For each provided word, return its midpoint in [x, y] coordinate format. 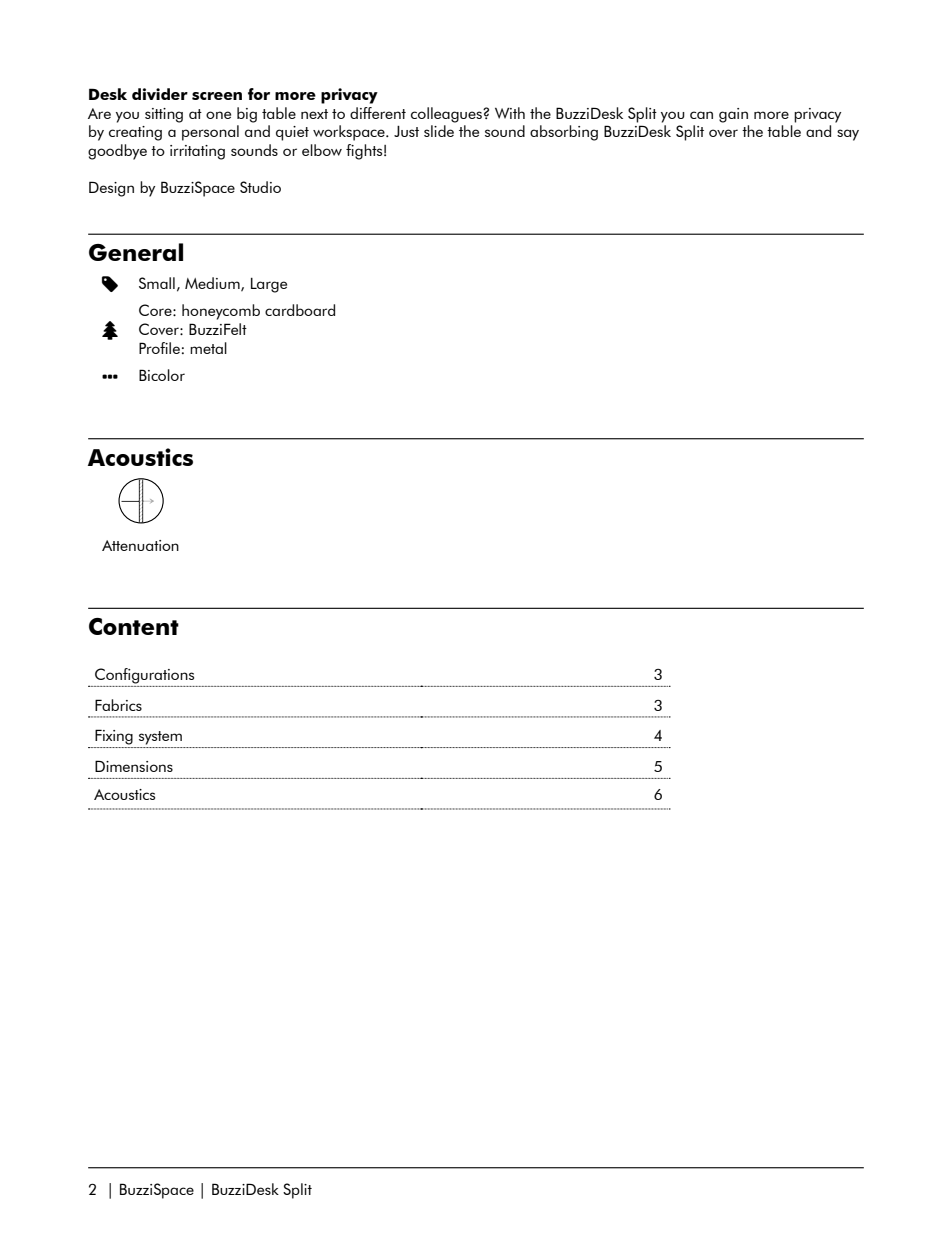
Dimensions [134, 766]
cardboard [300, 310]
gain [733, 115]
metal [208, 348]
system [160, 738]
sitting [164, 115]
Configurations [144, 676]
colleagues [447, 115]
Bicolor [162, 375]
